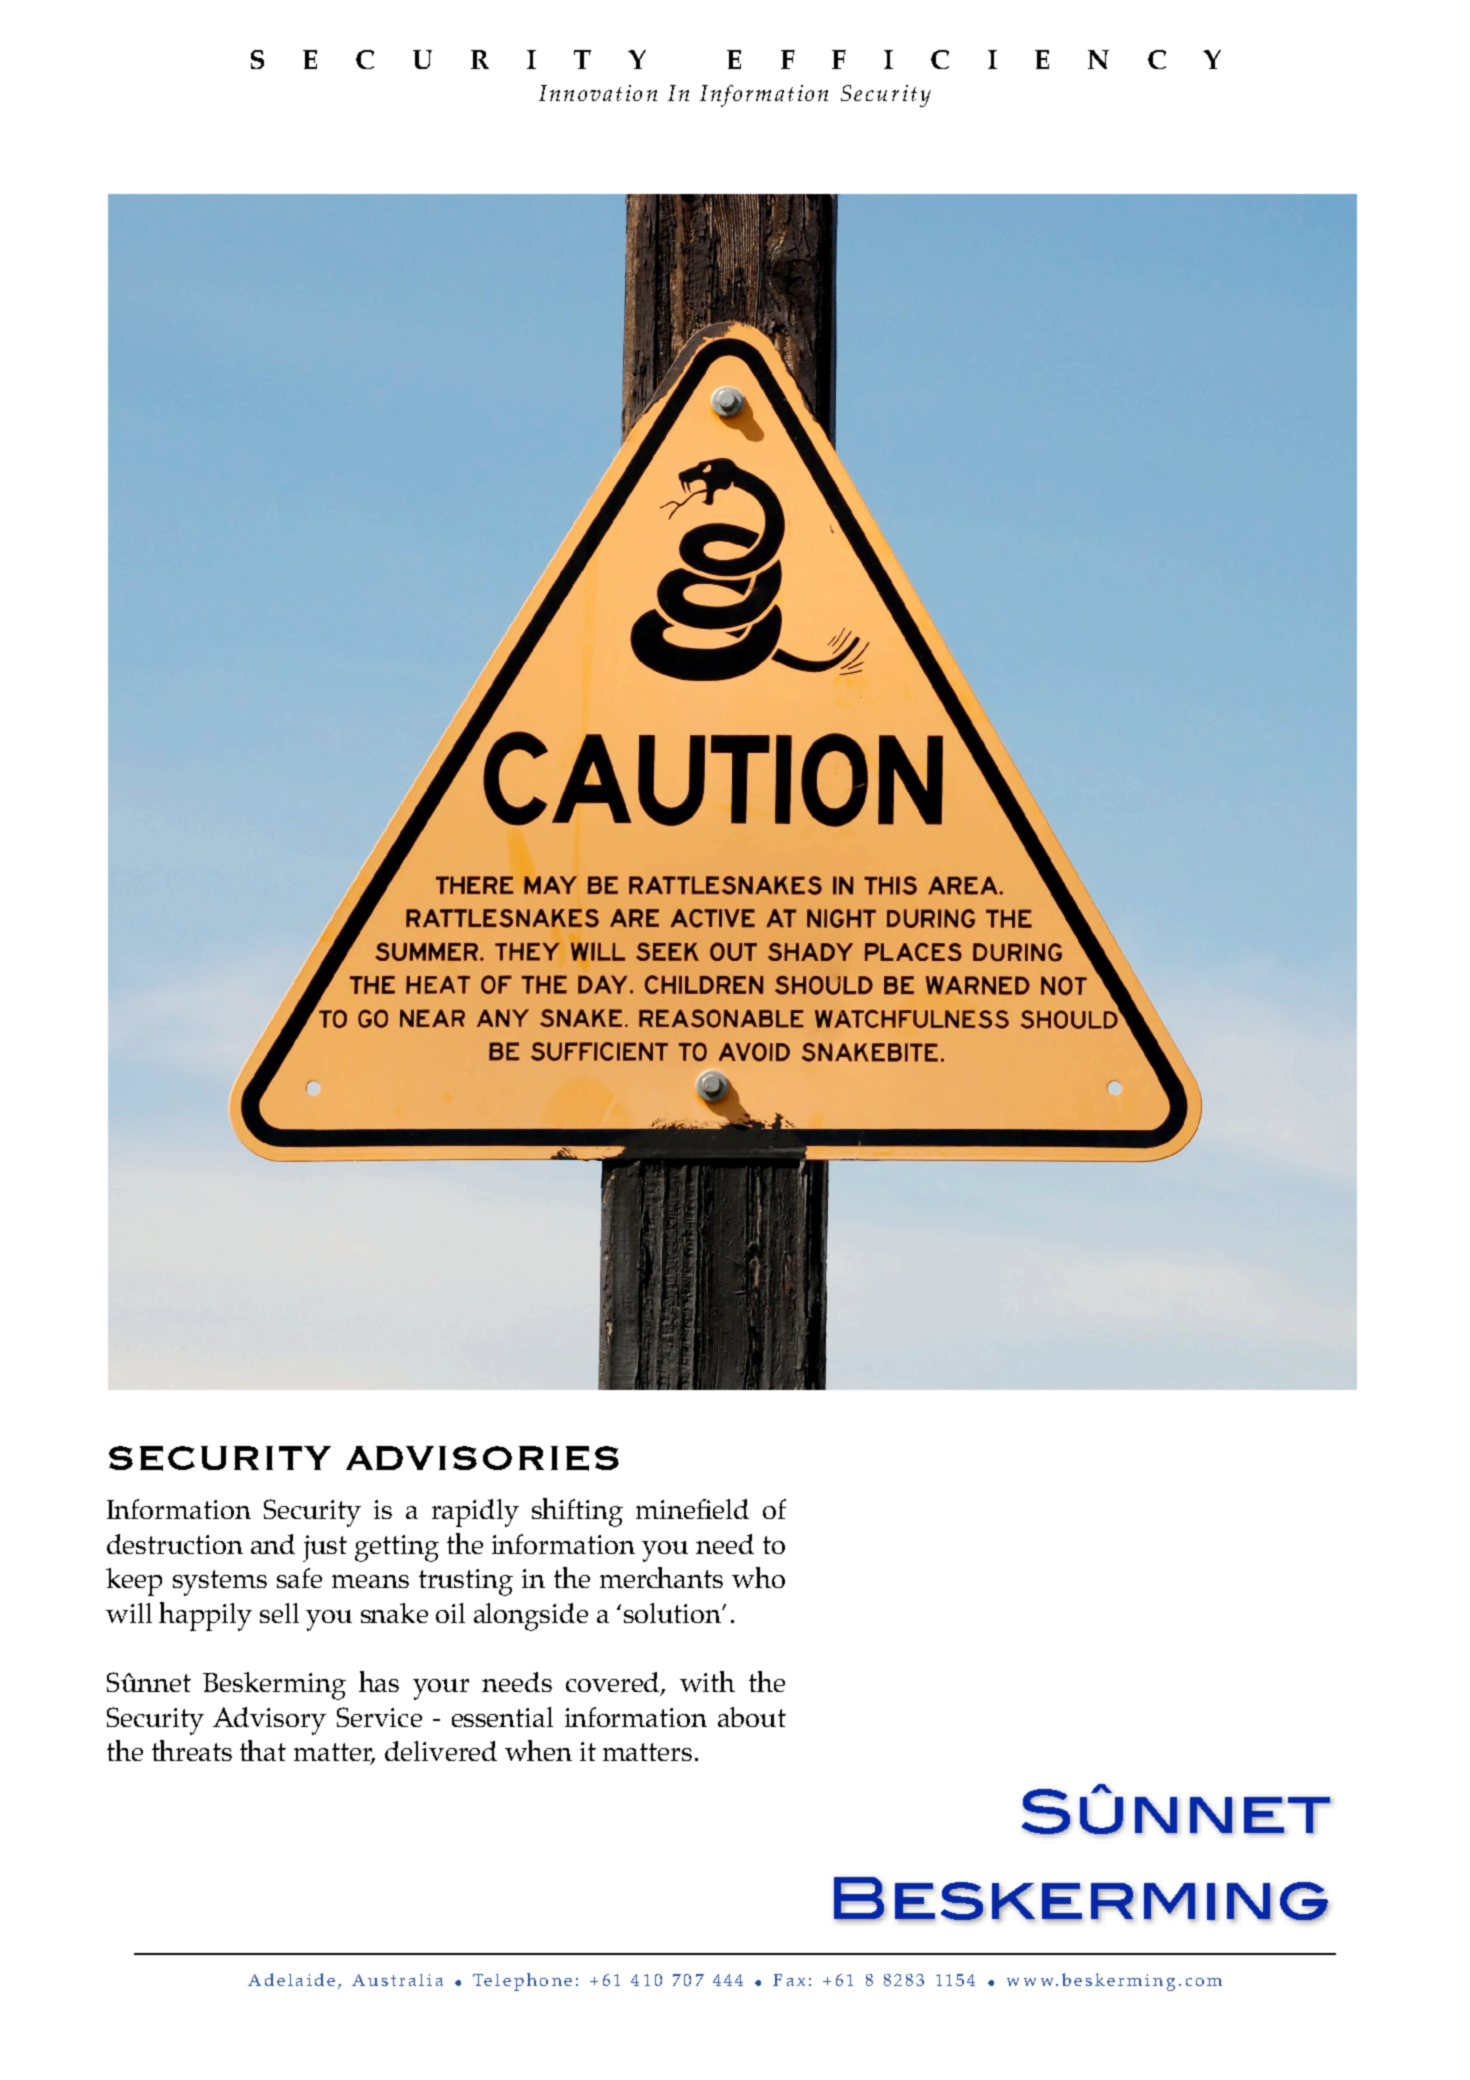 The height and width of the document is (2080, 1470). Describe the element at coordinates (450, 1613) in the document. I see `oil` at that location.
